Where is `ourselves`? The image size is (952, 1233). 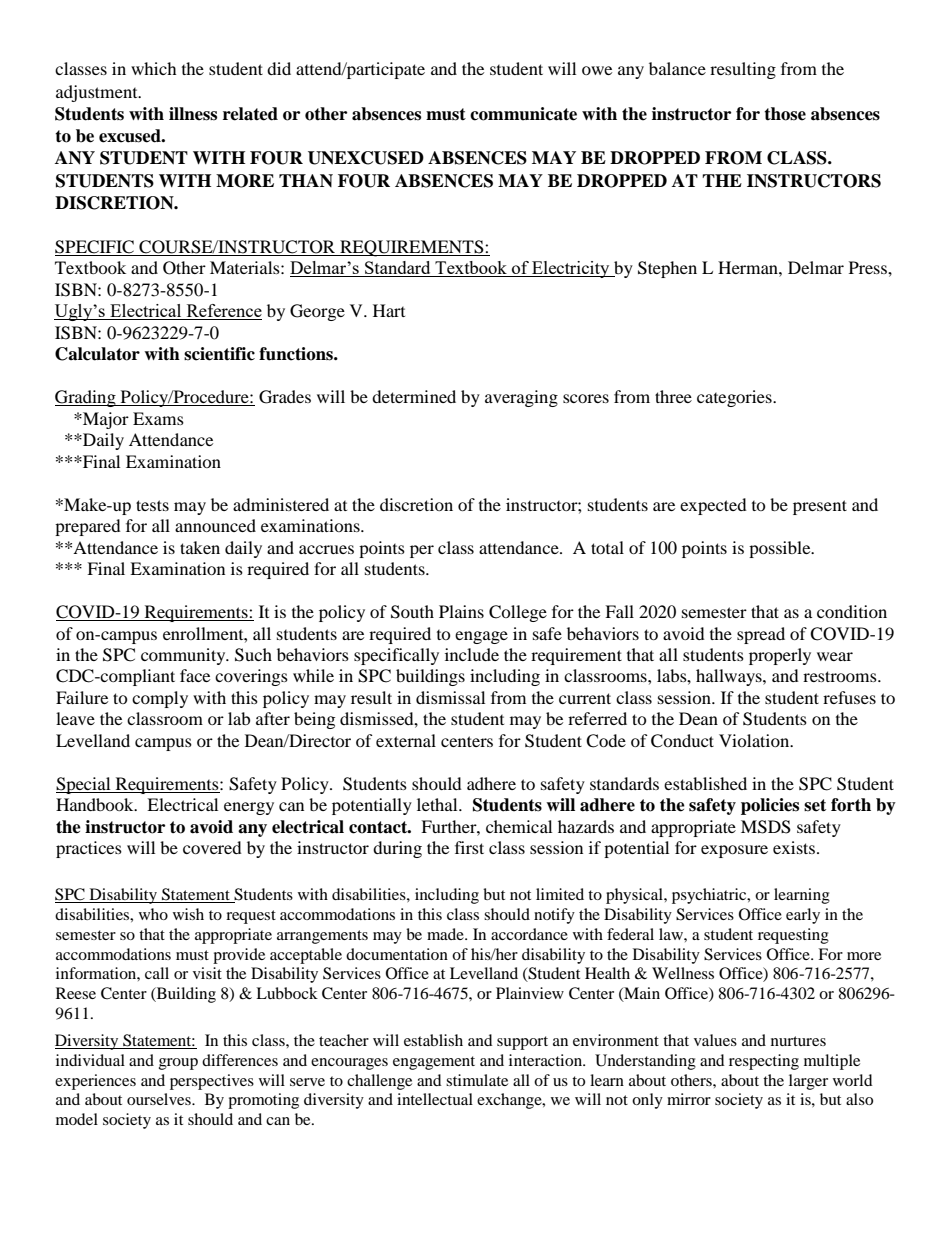 ourselves is located at coordinates (160, 1099).
